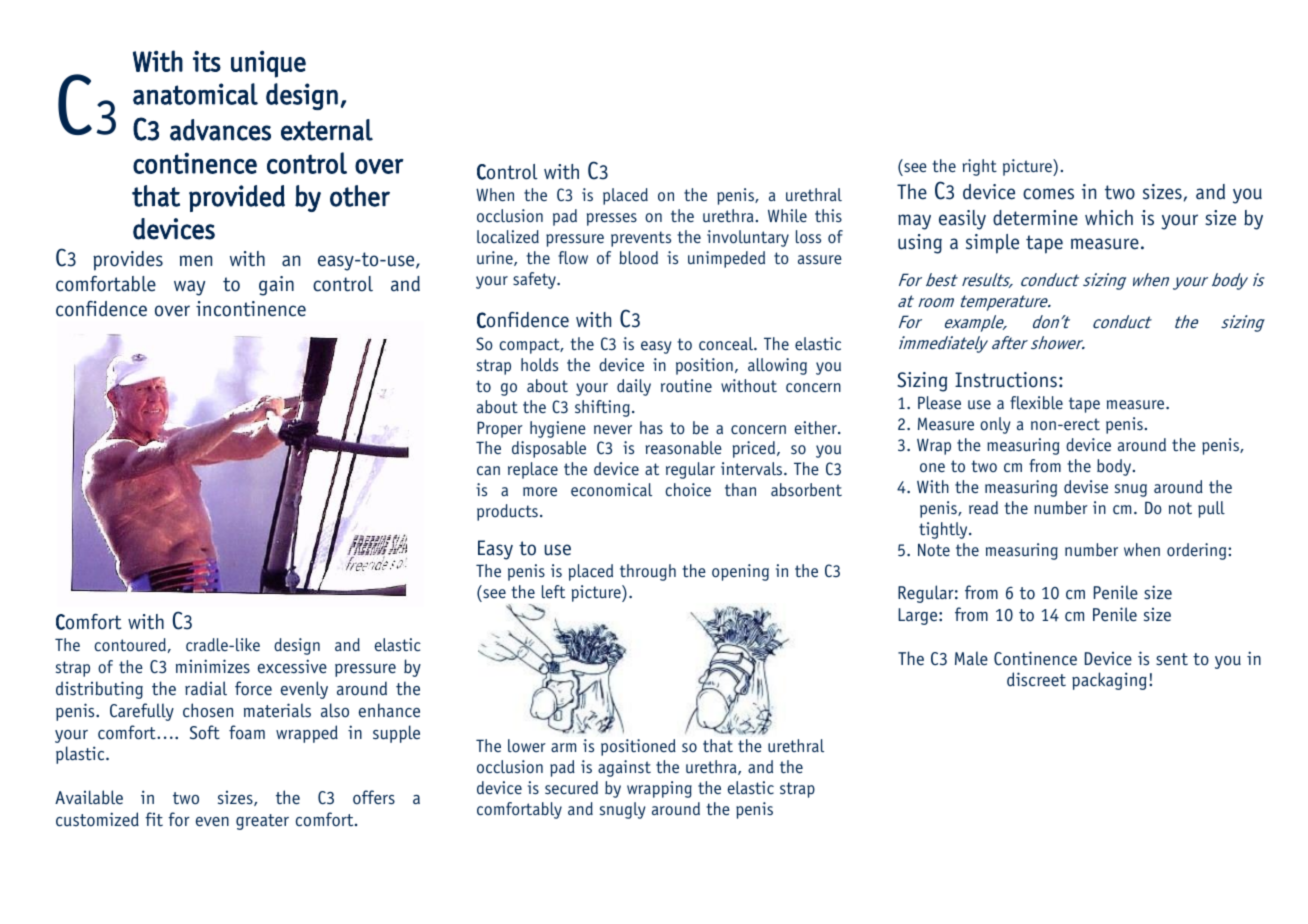 The width and height of the page is (1308, 924). What do you see at coordinates (1006, 380) in the page?
I see `Instructions` at bounding box center [1006, 380].
